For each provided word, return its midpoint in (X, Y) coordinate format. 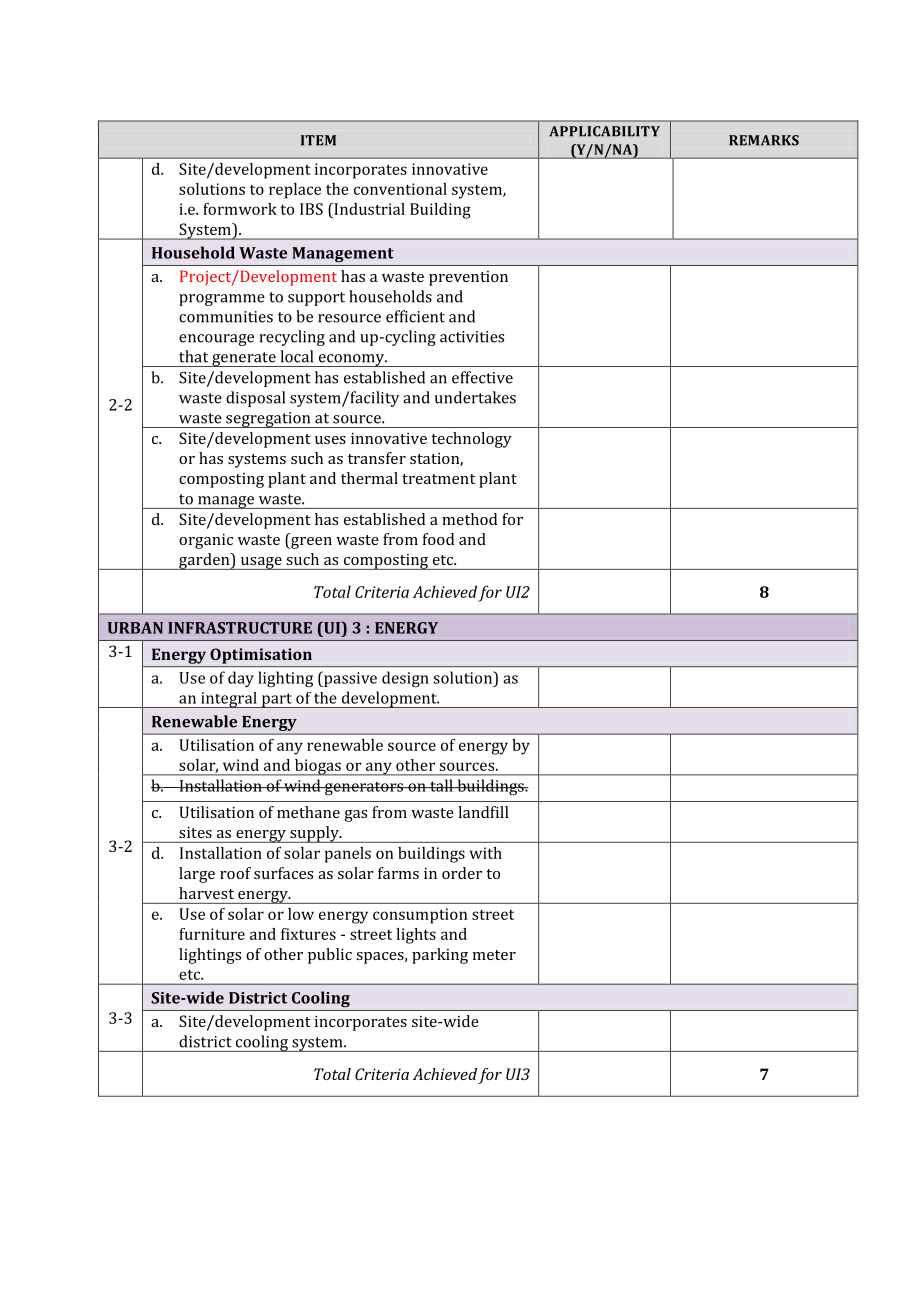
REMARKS (764, 140)
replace (295, 191)
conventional (400, 189)
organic (206, 541)
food (438, 539)
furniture (212, 934)
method (469, 519)
